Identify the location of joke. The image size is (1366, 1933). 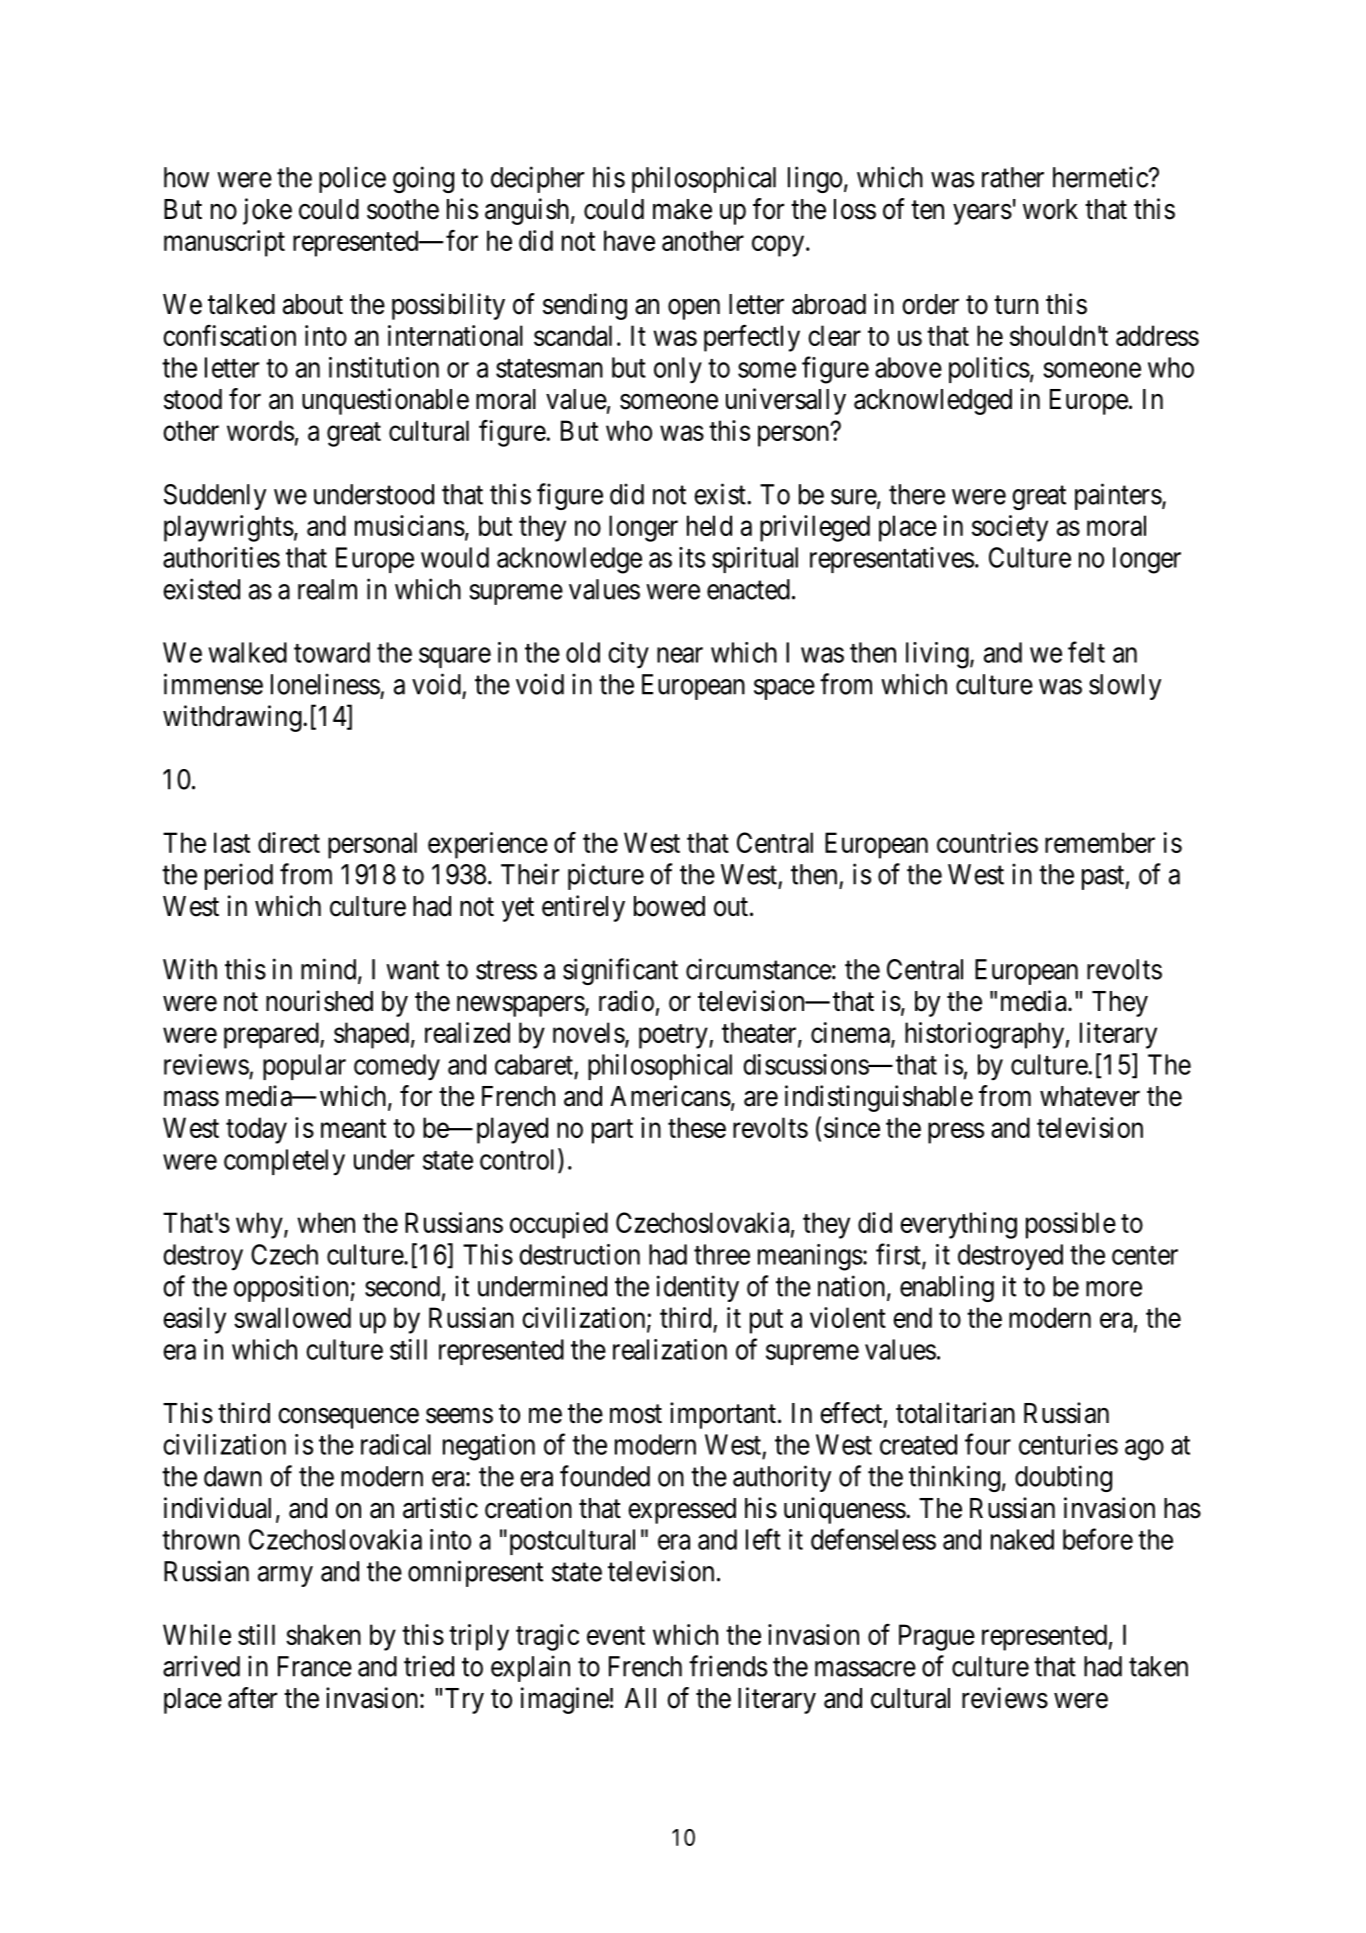
(267, 211).
